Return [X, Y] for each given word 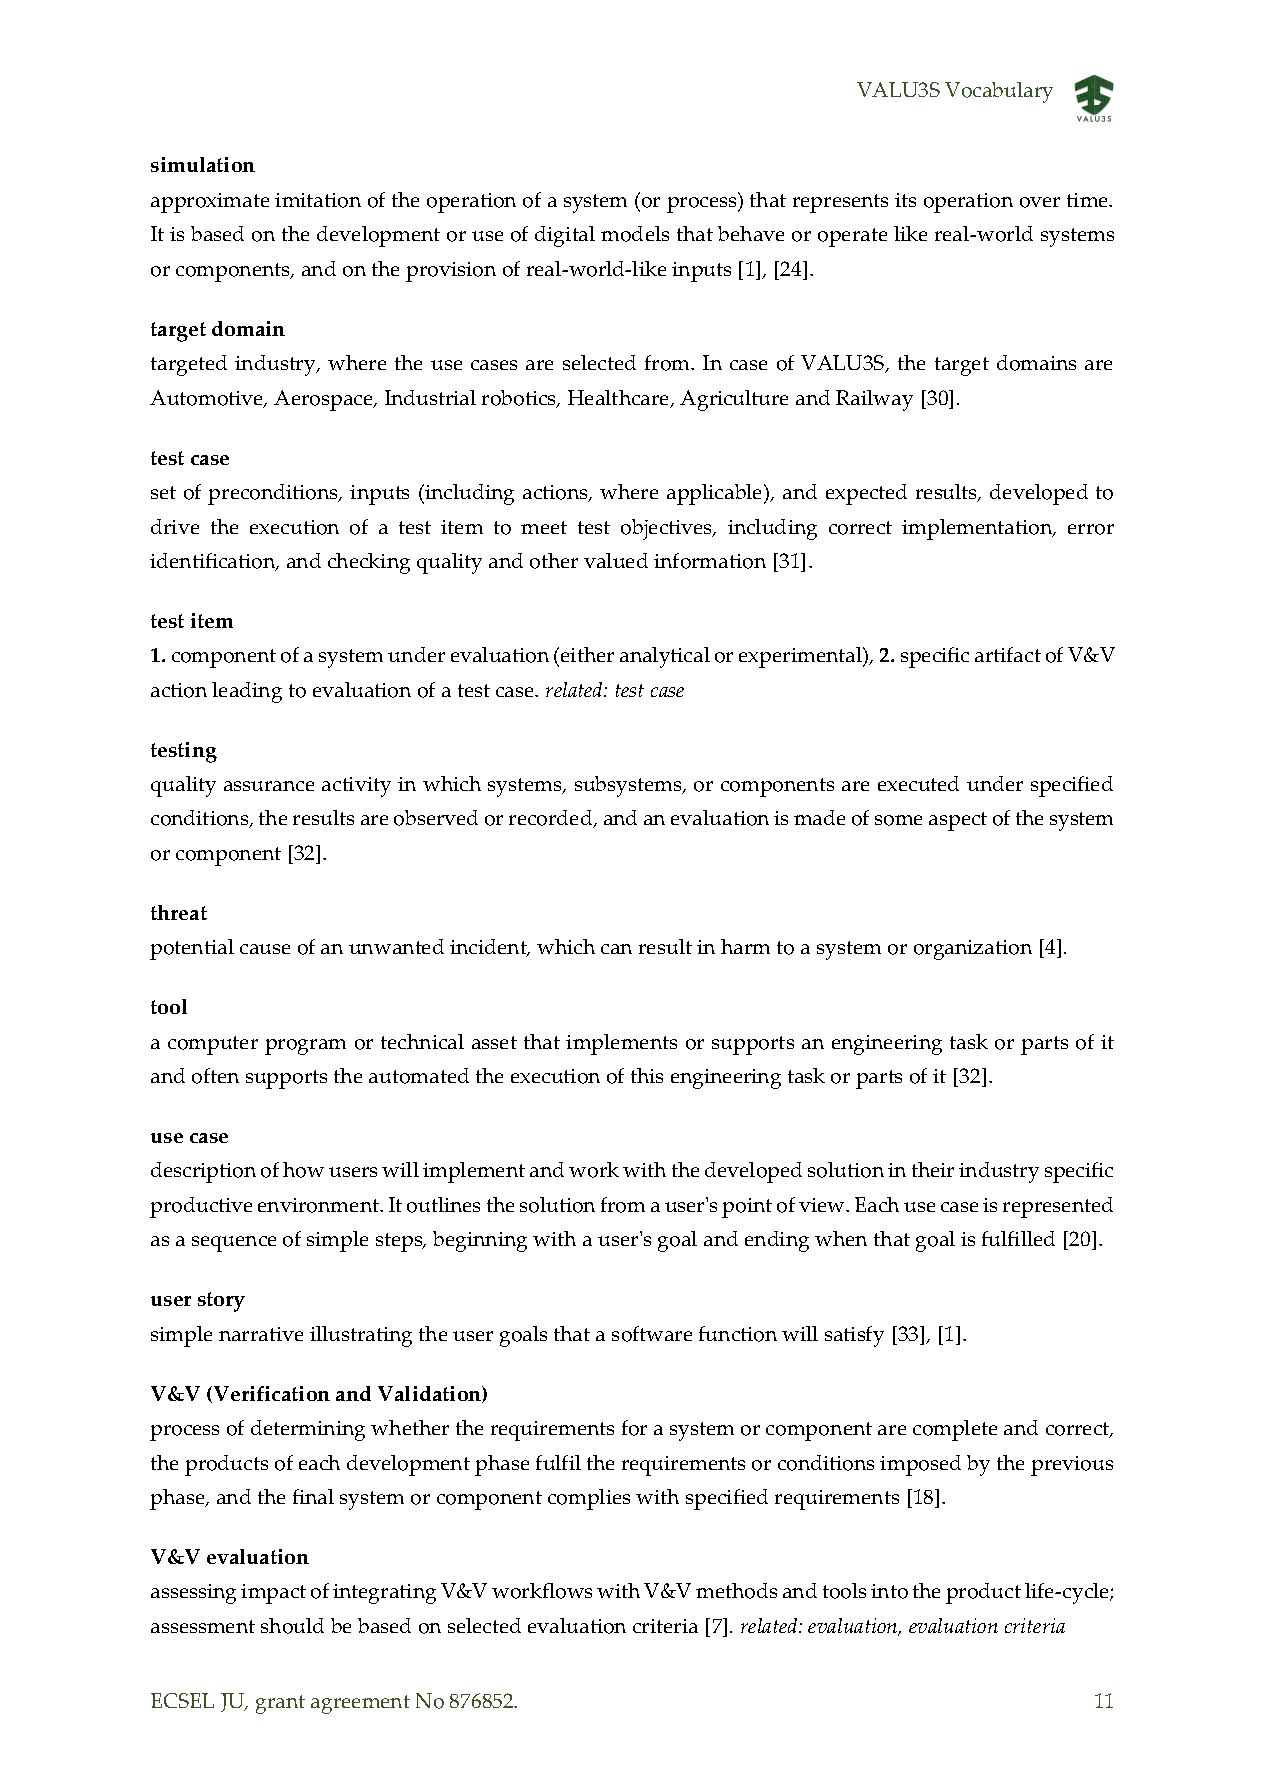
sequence [234, 1244]
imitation [318, 200]
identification [214, 562]
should [292, 1626]
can [616, 949]
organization [973, 950]
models [635, 234]
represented [1058, 1207]
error [1091, 529]
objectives [668, 529]
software [652, 1334]
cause [265, 949]
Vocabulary [999, 92]
